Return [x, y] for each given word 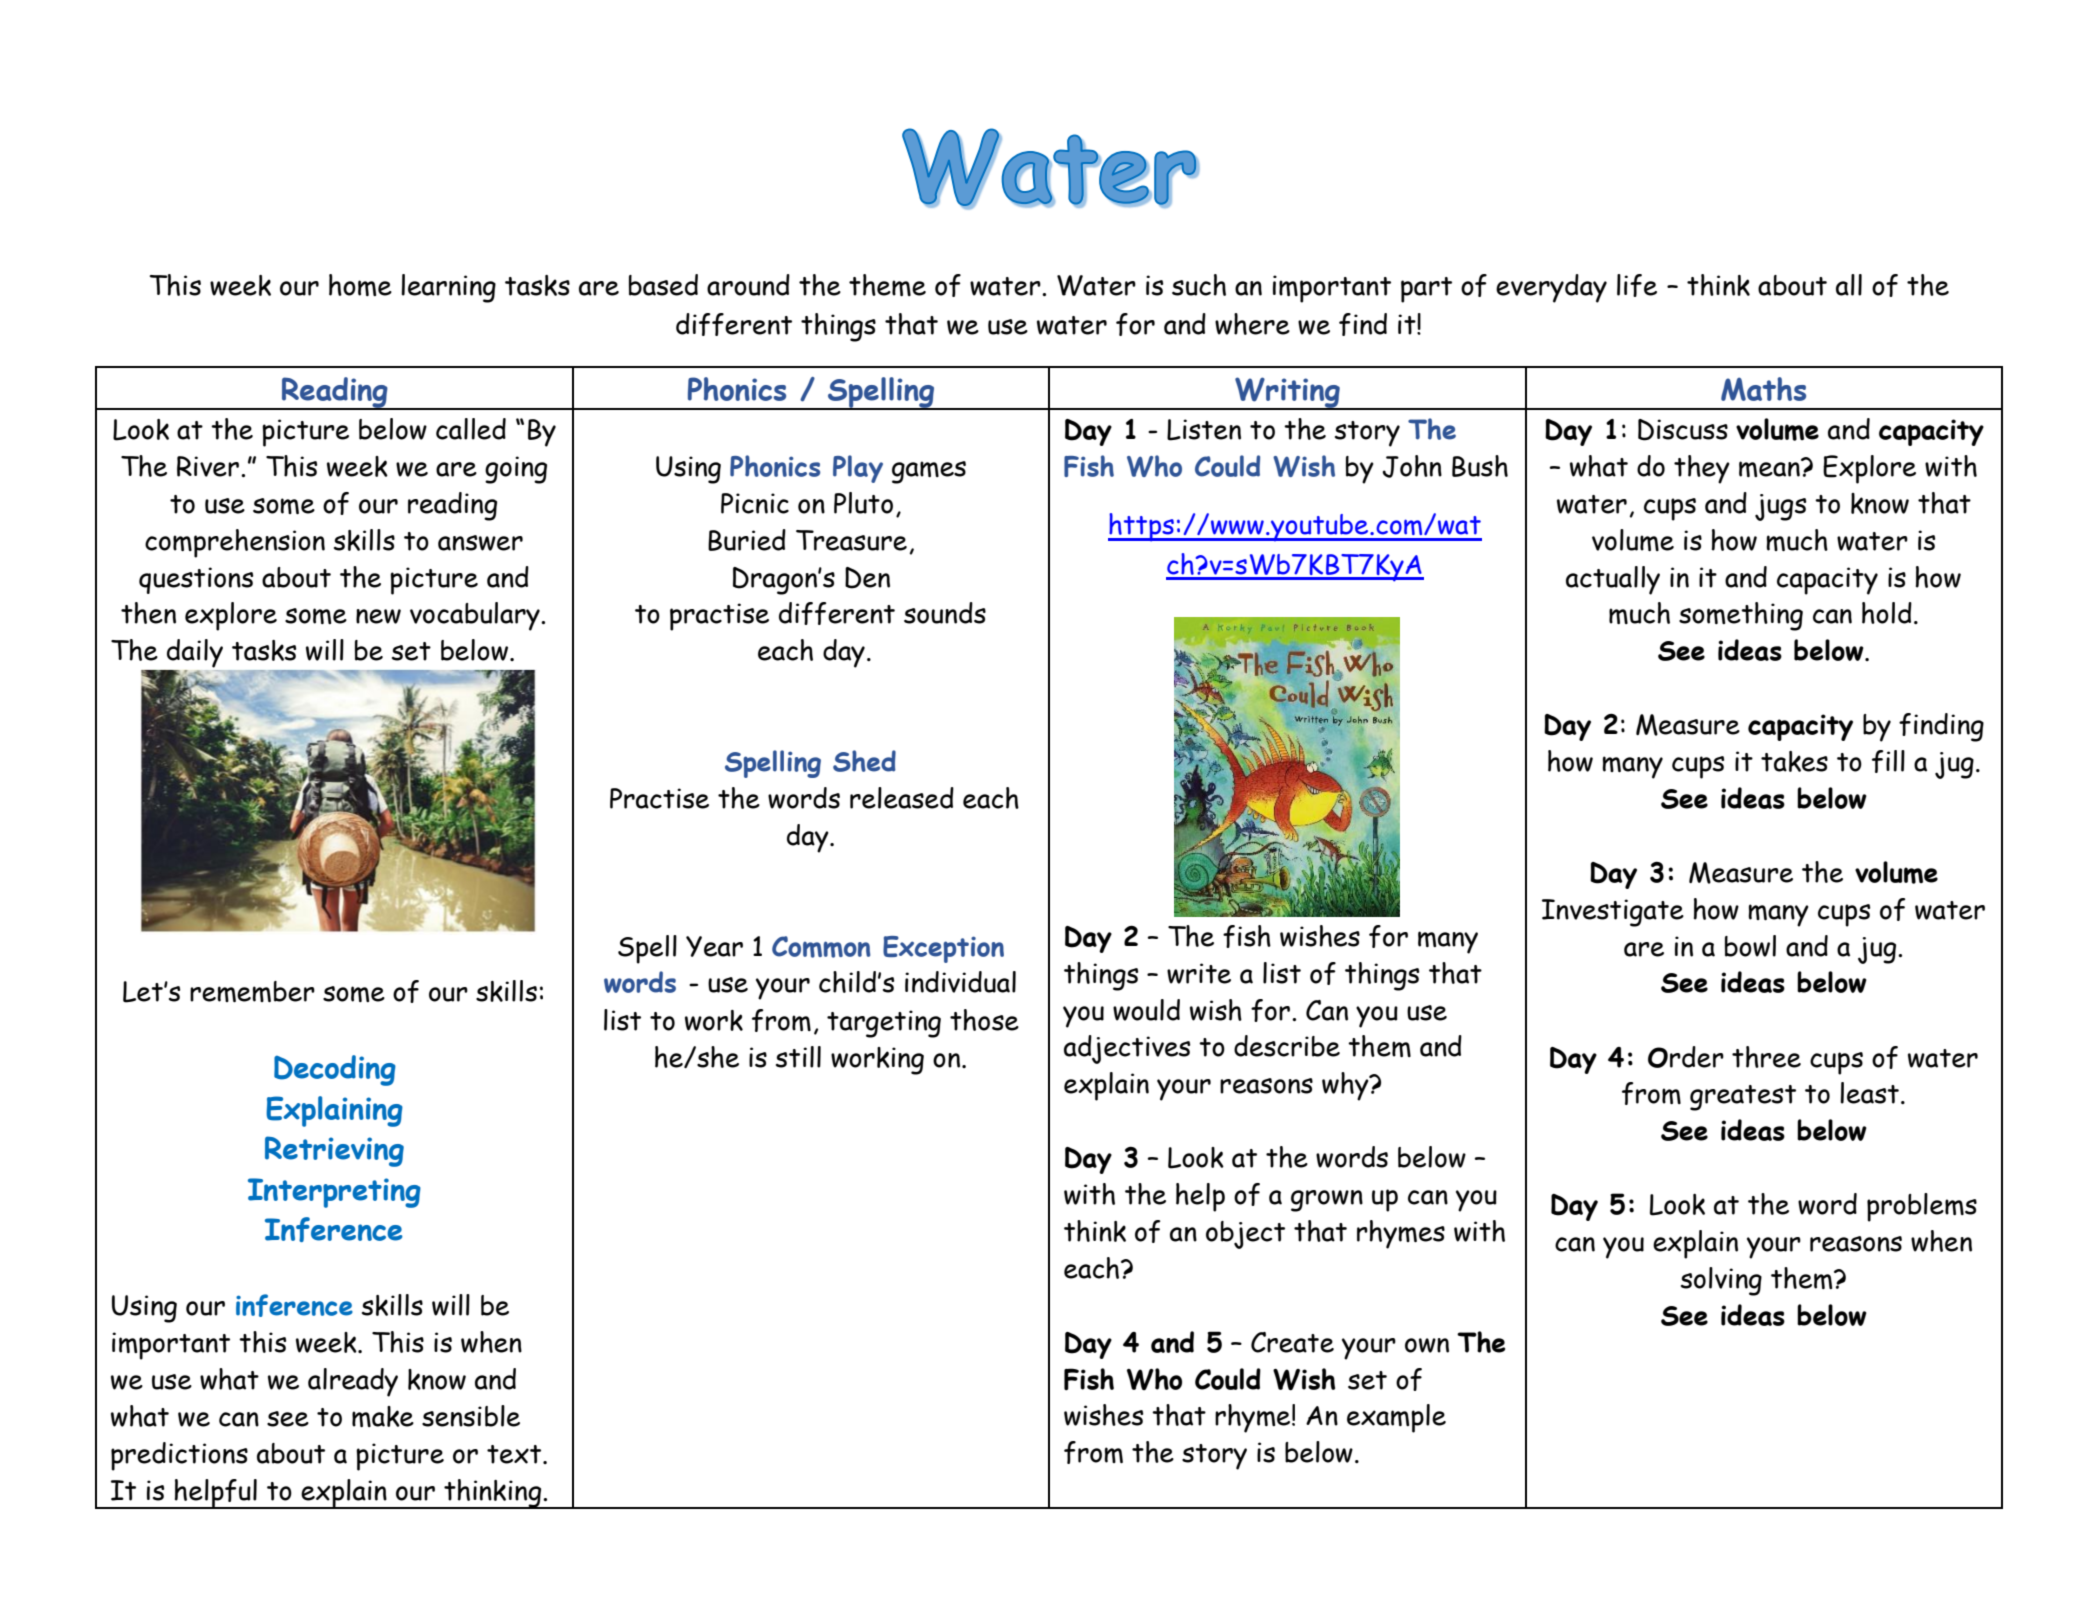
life [1637, 285]
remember [252, 991]
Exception [943, 949]
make [383, 1416]
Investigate [1613, 913]
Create [1292, 1342]
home [360, 285]
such [1199, 285]
